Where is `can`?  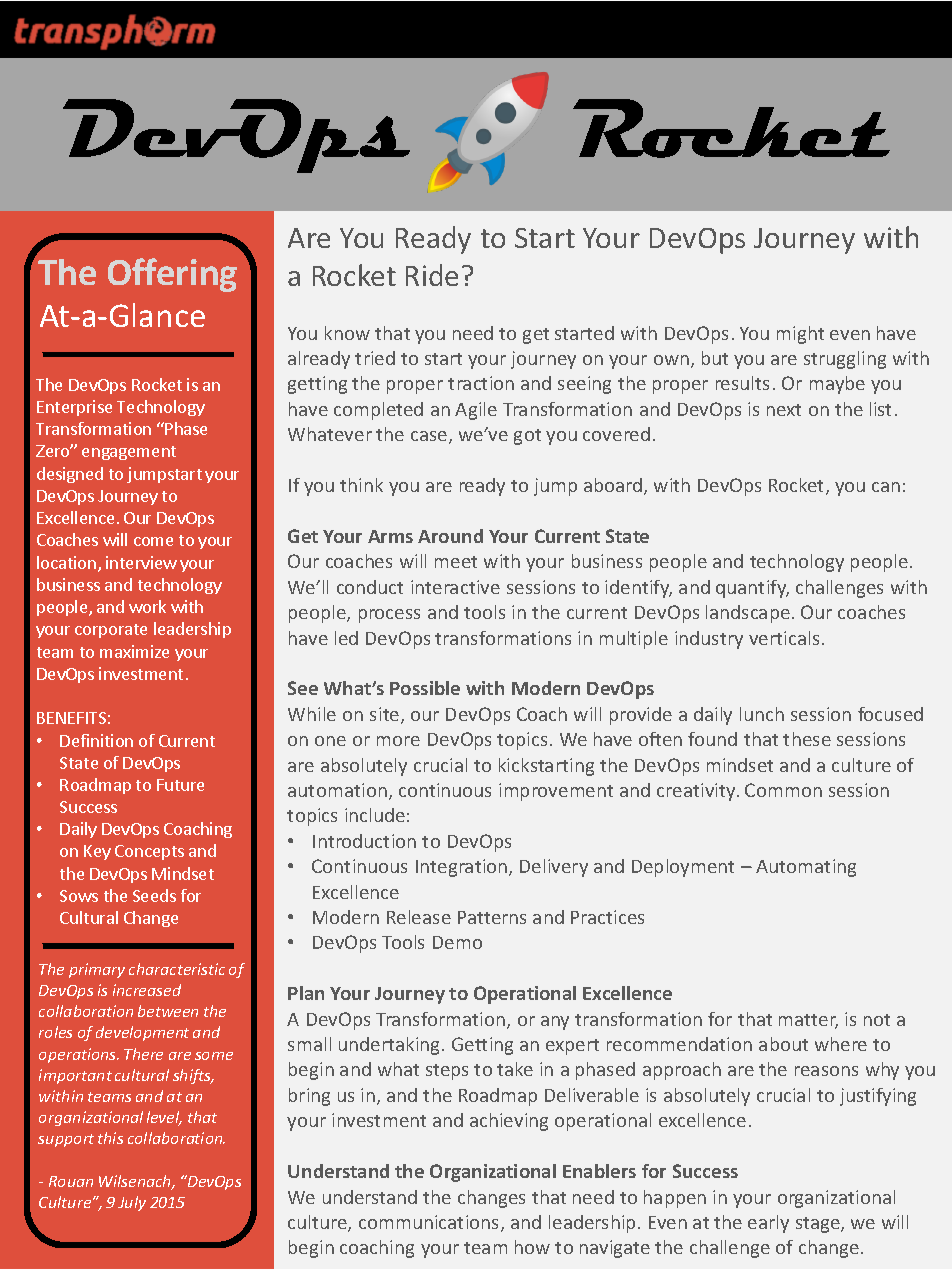
can is located at coordinates (886, 487).
